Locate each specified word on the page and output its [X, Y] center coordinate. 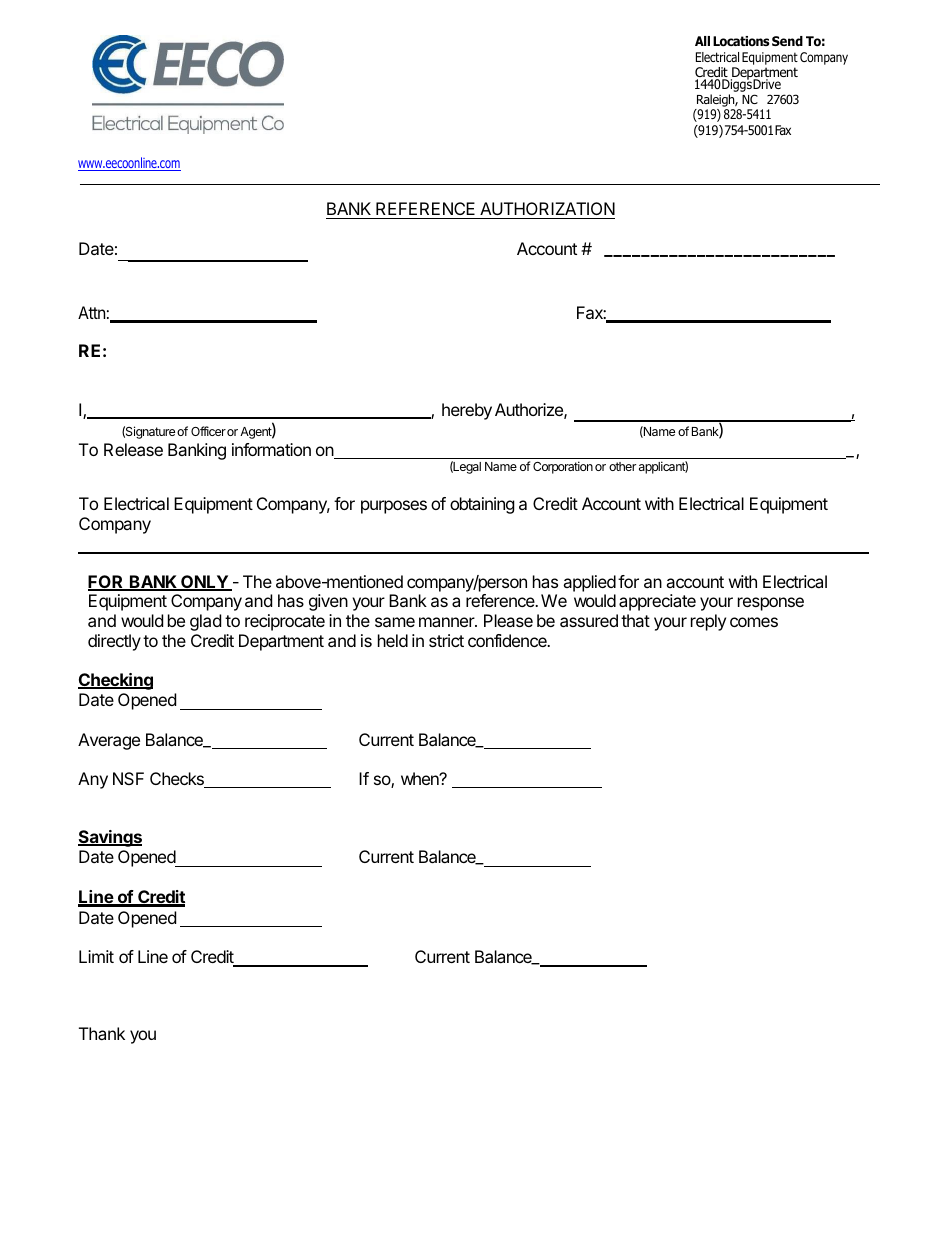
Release [133, 449]
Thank [102, 1033]
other [622, 466]
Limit [96, 956]
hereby [467, 411]
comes [754, 622]
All [702, 41]
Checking [115, 681]
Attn [91, 312]
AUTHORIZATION [546, 210]
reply [708, 622]
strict [446, 640]
